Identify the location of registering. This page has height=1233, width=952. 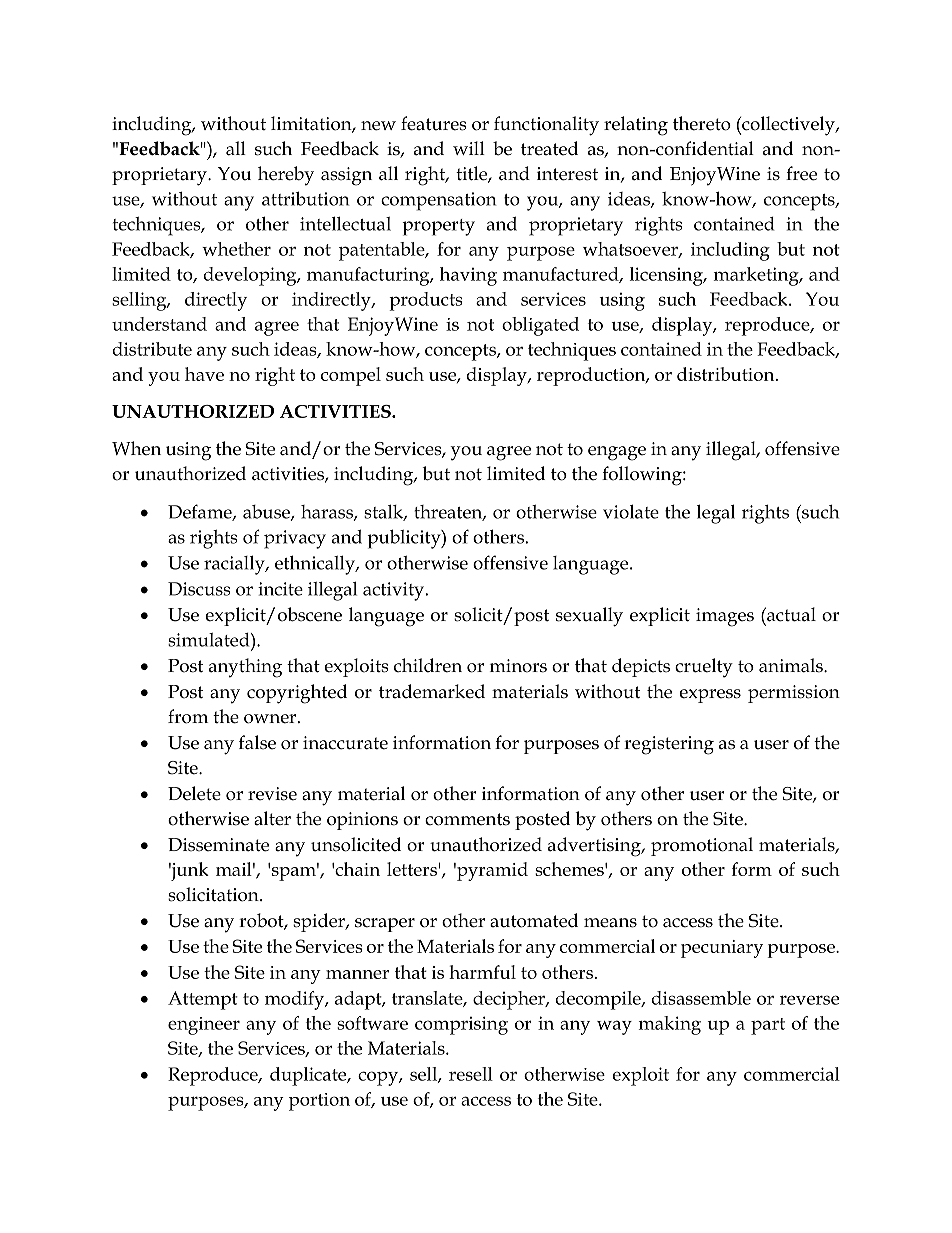
(669, 745).
